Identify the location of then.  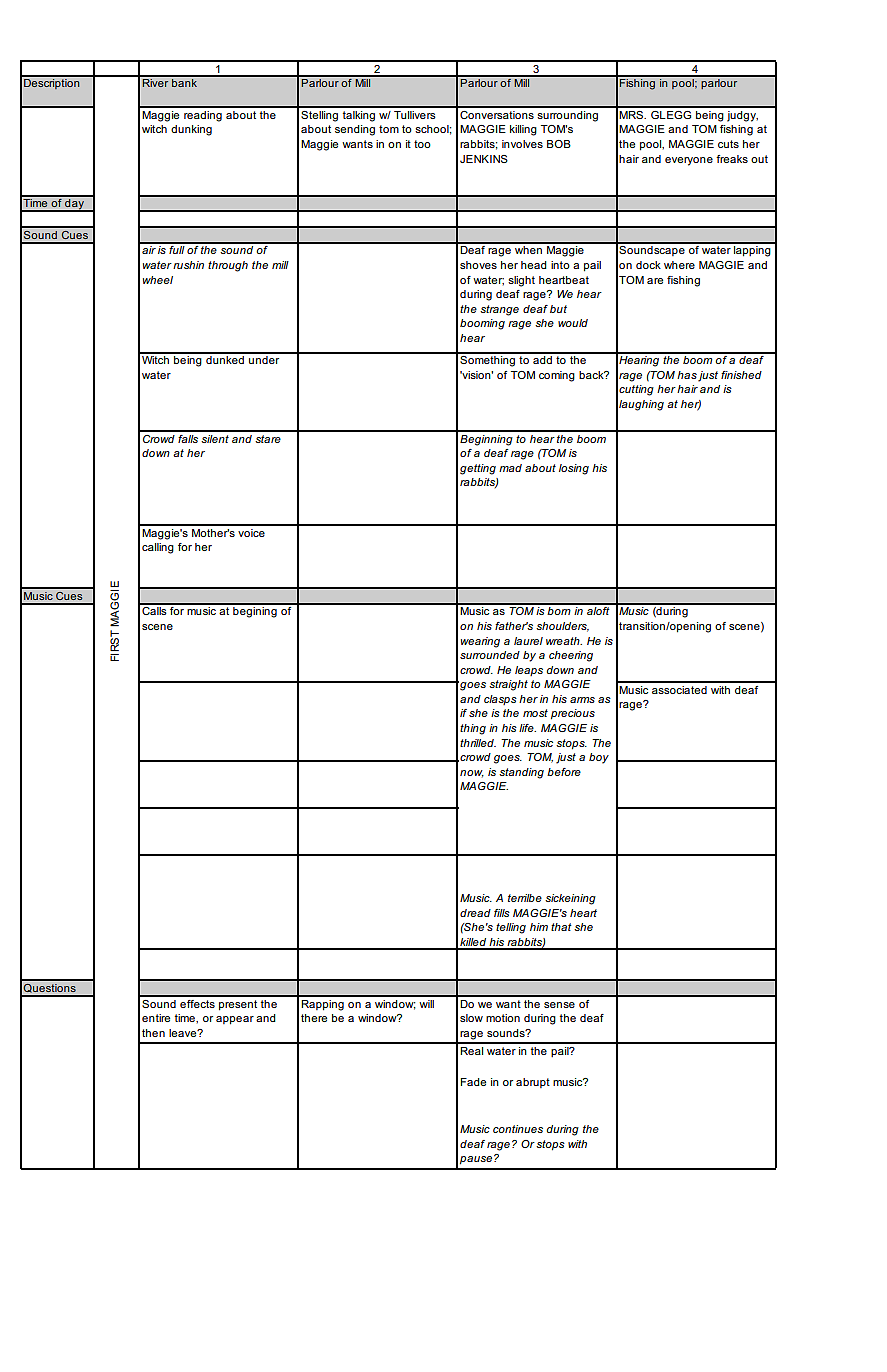
(153, 1033).
